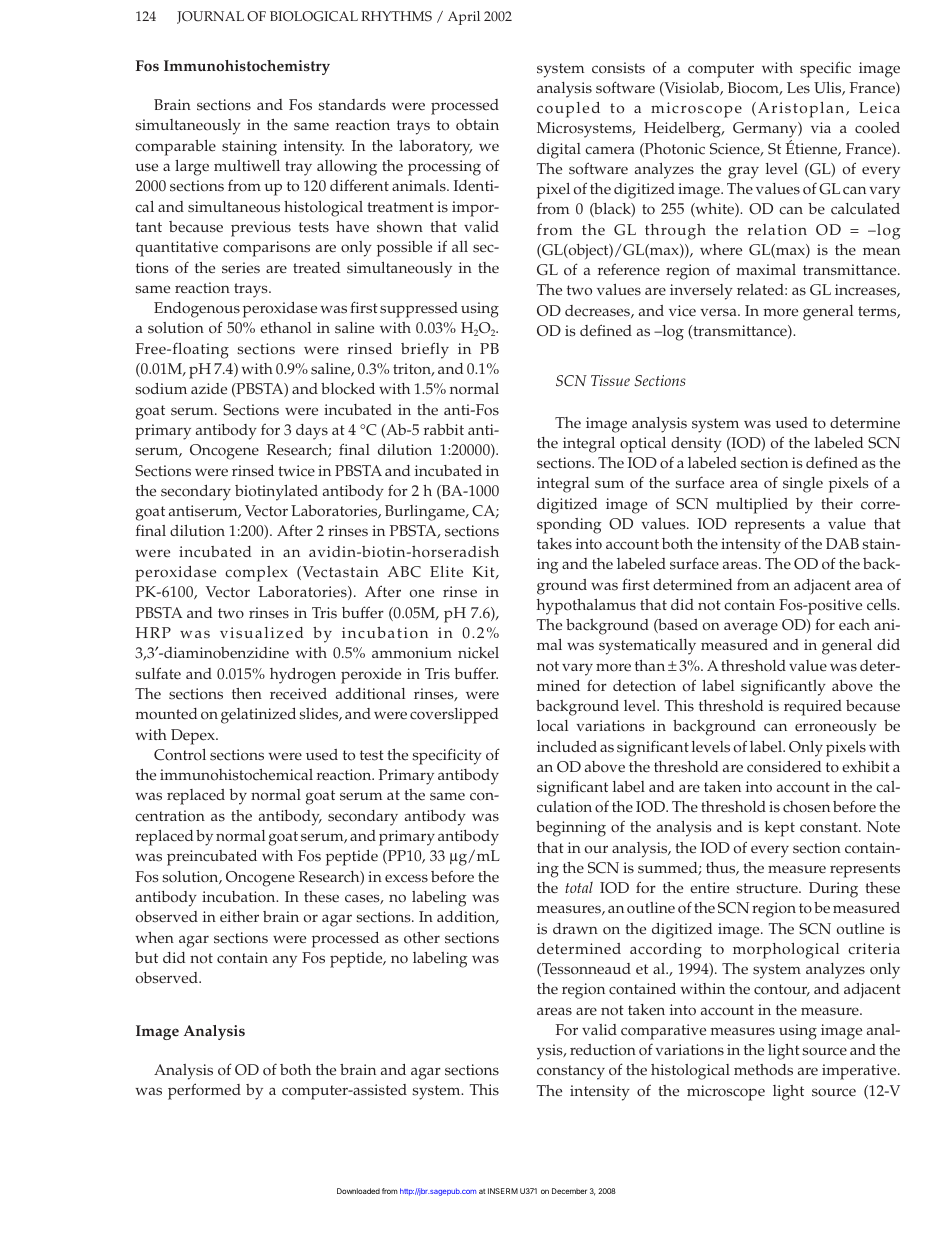 The image size is (952, 1233). What do you see at coordinates (610, 380) in the screenshot?
I see `Tissue` at bounding box center [610, 380].
